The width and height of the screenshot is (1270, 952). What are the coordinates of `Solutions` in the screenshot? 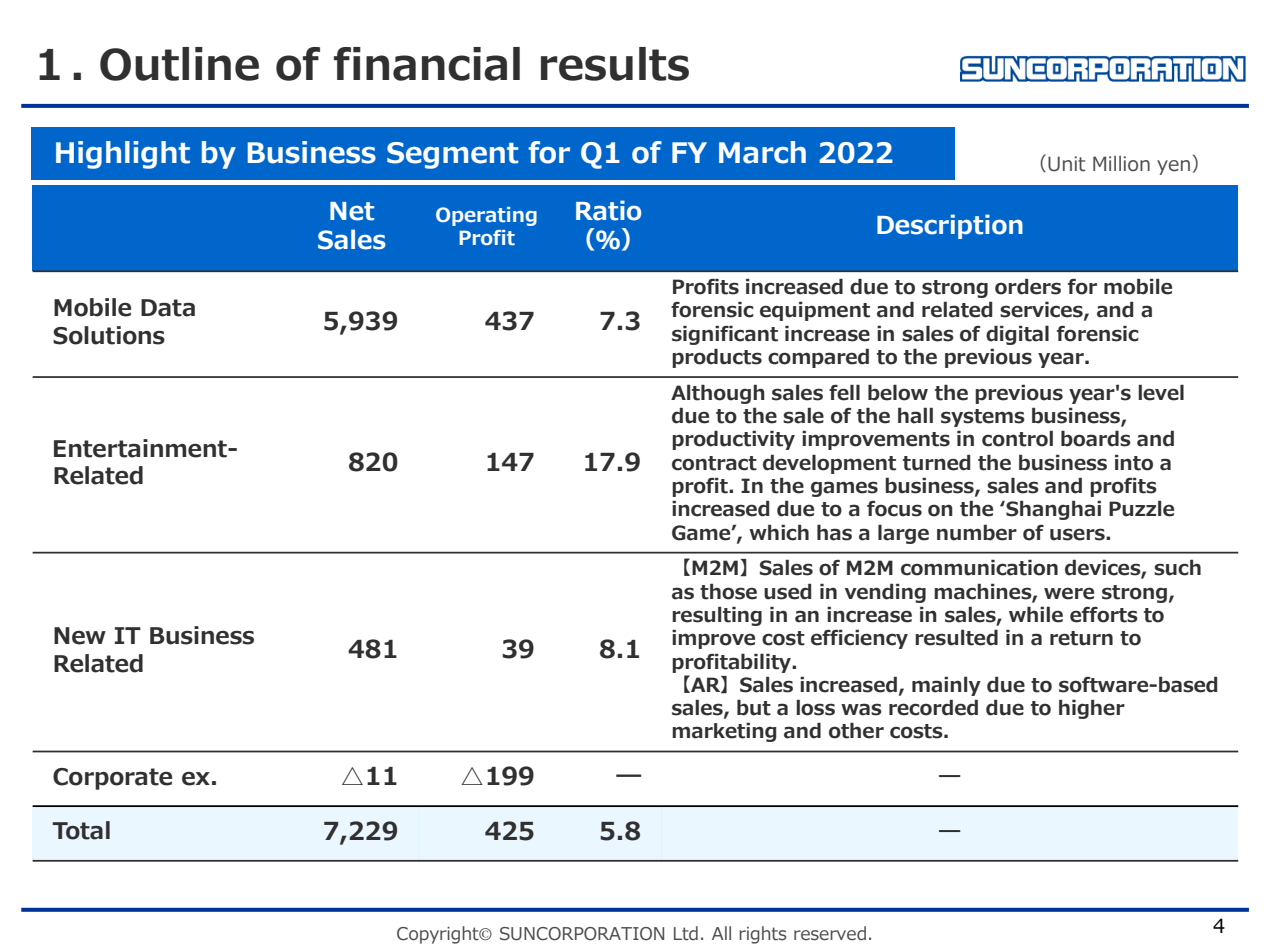 It's located at (109, 335).
